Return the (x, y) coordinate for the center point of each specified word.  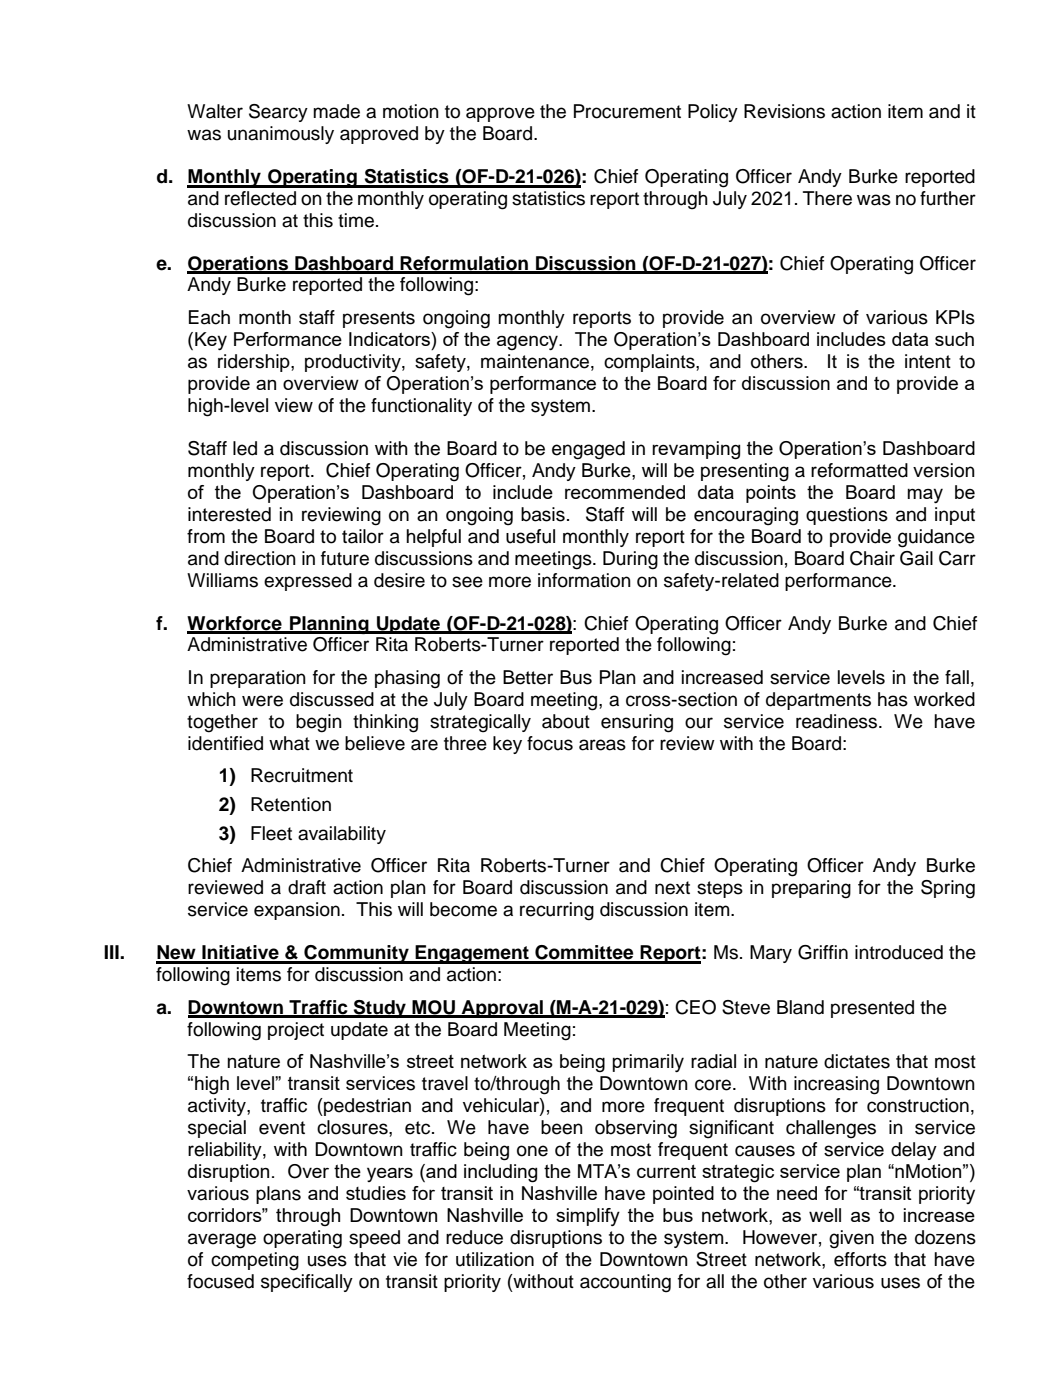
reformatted (859, 470)
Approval (502, 1009)
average (222, 1241)
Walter (215, 111)
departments (818, 701)
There (827, 198)
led (245, 448)
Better (528, 677)
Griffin (823, 952)
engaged (588, 450)
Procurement (627, 111)
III (112, 952)
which (211, 699)
